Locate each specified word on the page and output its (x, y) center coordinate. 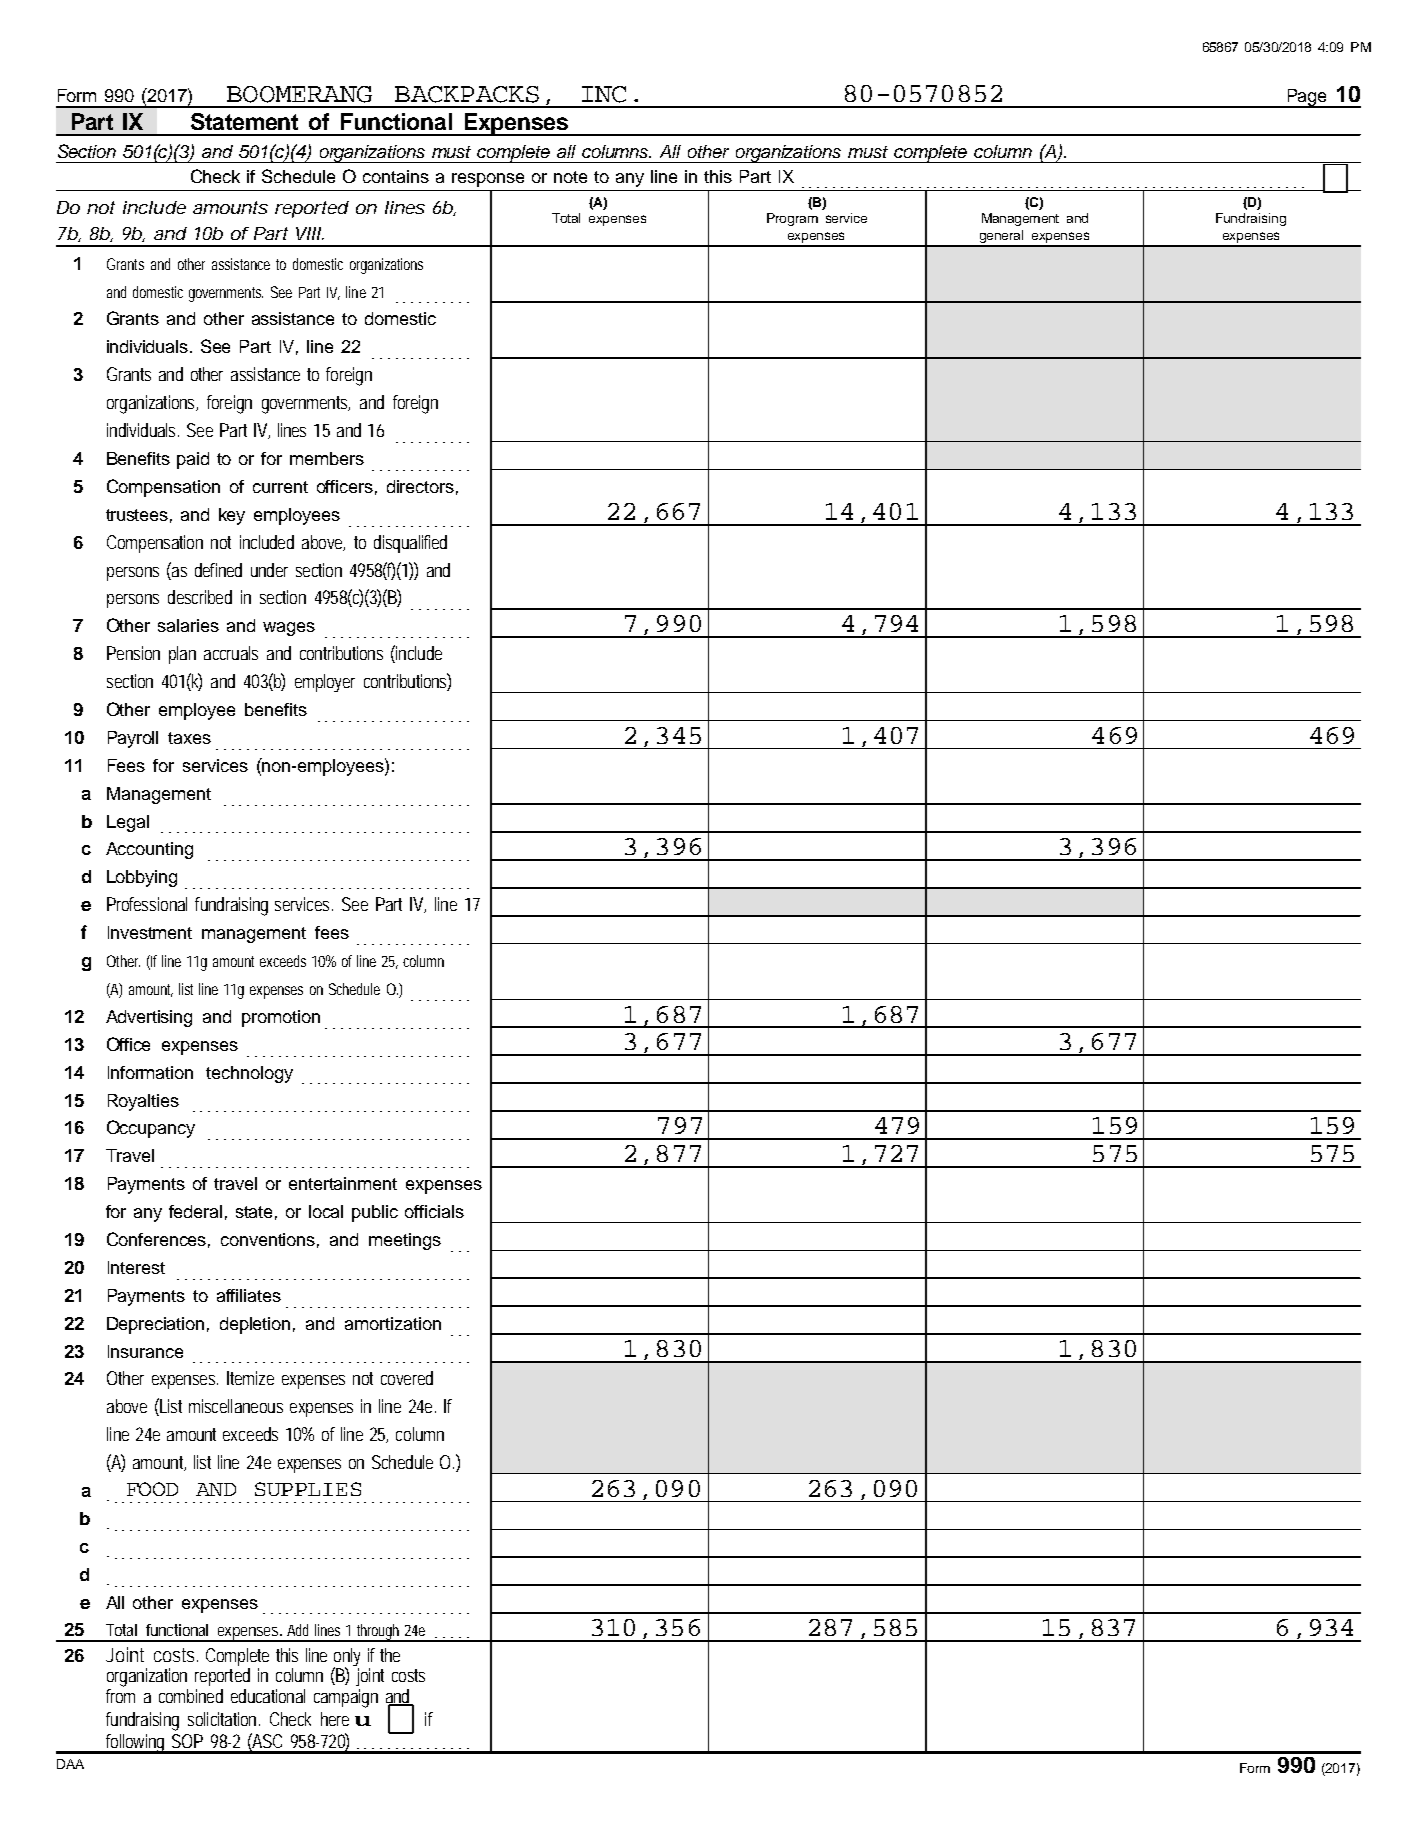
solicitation (224, 1719)
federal (195, 1211)
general (1002, 238)
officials (434, 1211)
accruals (231, 653)
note (570, 177)
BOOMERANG (299, 94)
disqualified (410, 544)
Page (1307, 98)
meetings (405, 1241)
